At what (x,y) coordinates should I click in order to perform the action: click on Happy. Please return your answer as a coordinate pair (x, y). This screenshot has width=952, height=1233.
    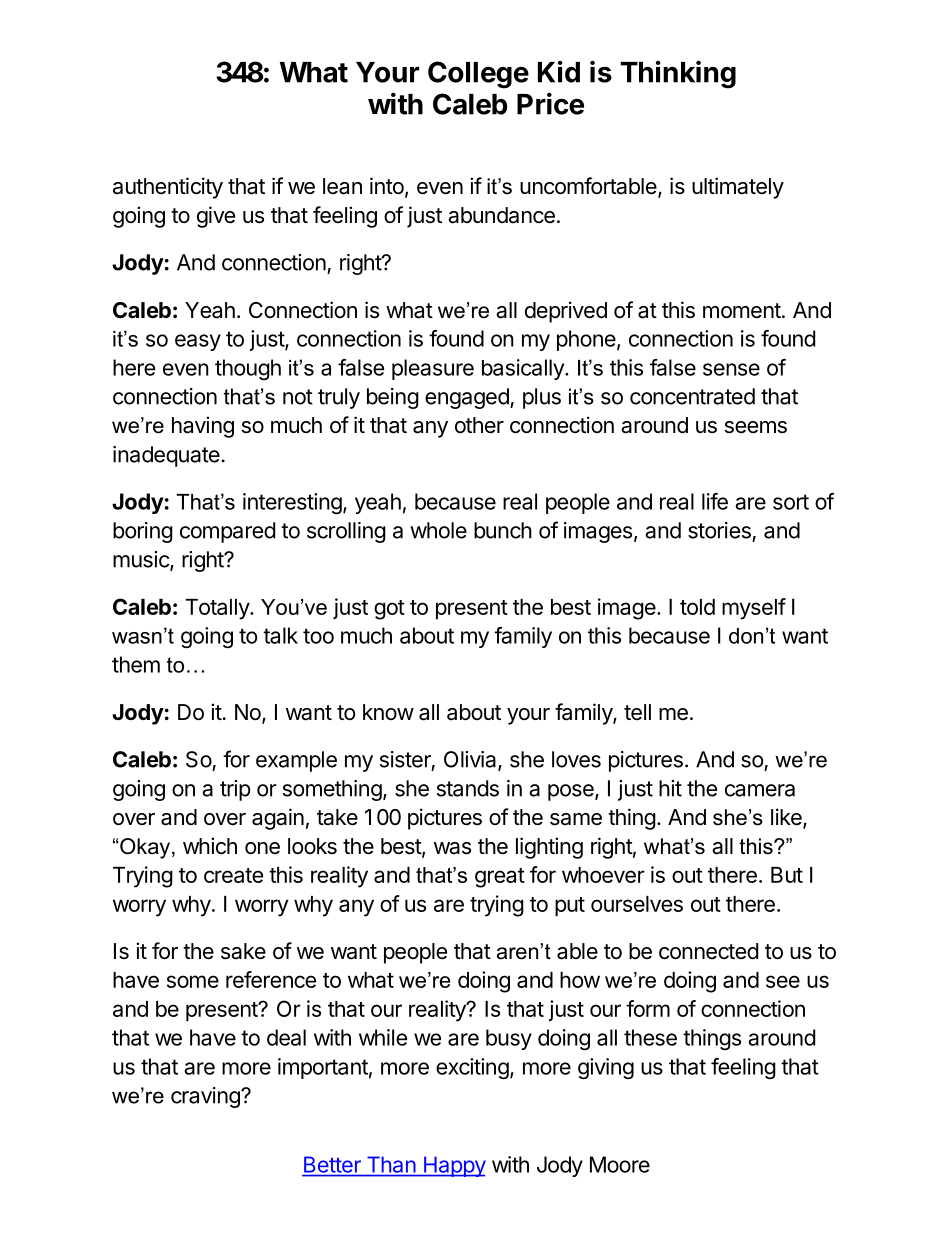
    Looking at the image, I should click on (453, 1166).
